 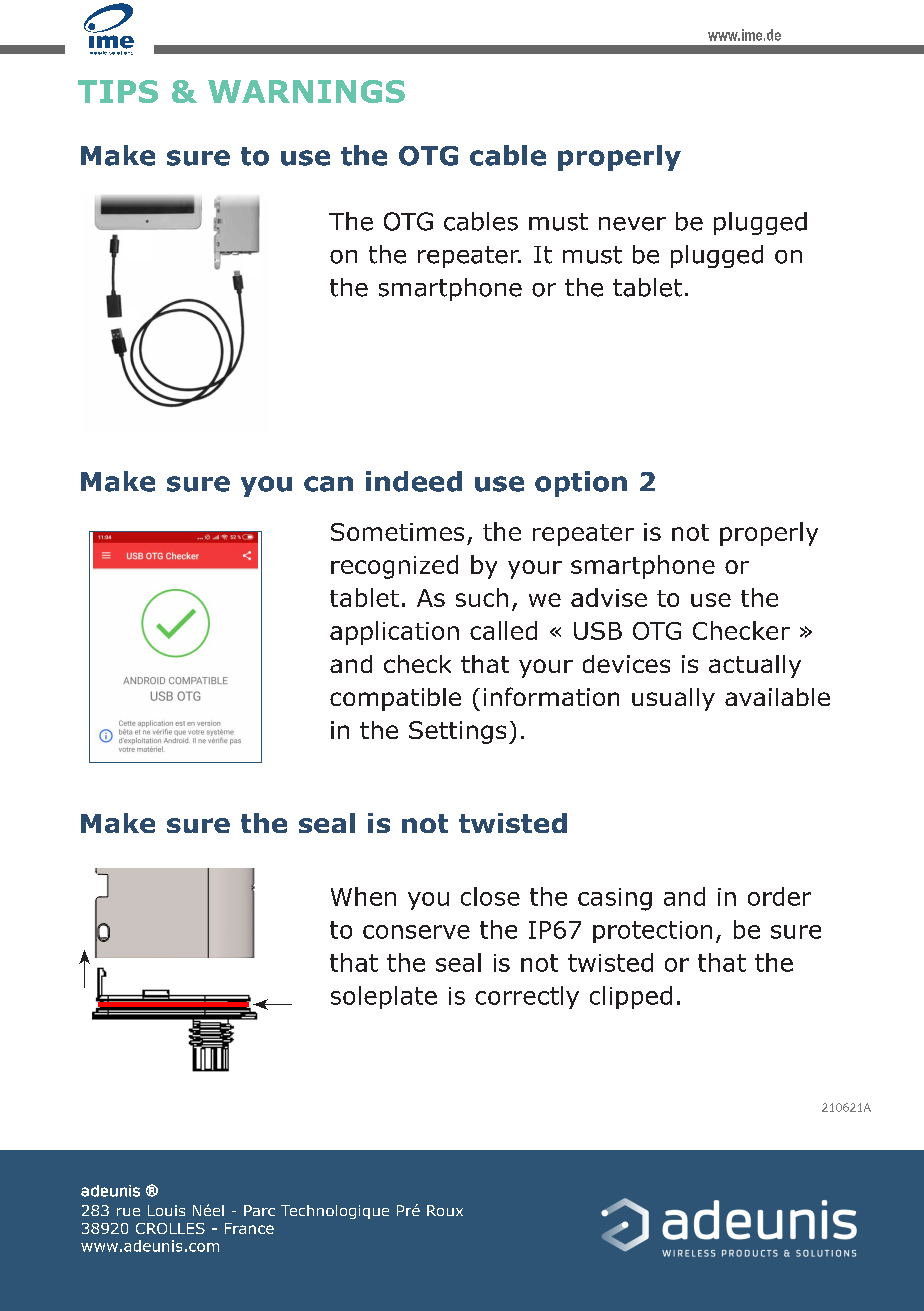 I want to click on never, so click(x=632, y=224).
